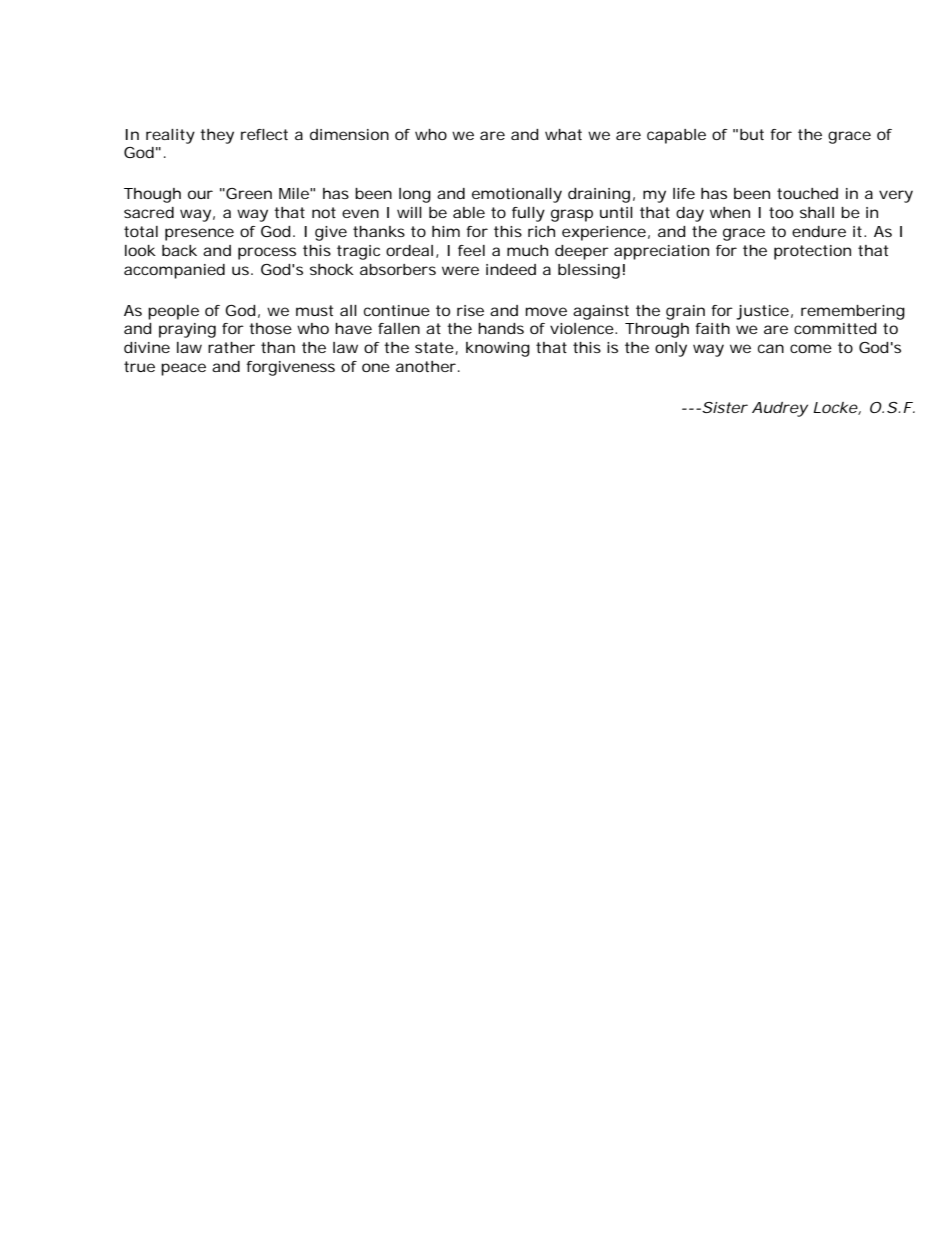 Image resolution: width=952 pixels, height=1233 pixels. I want to click on protection, so click(812, 252).
